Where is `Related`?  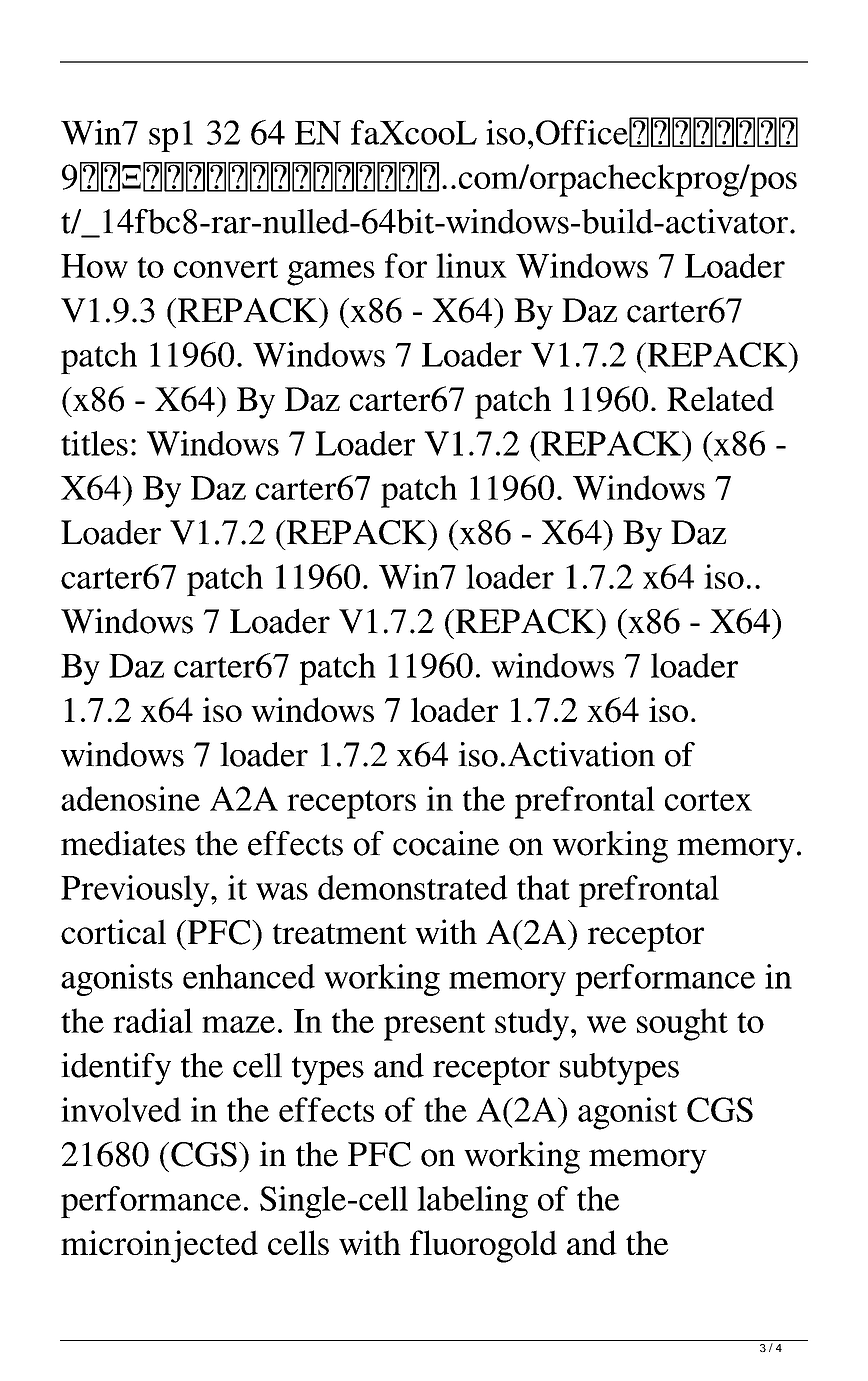 Related is located at coordinates (720, 398).
